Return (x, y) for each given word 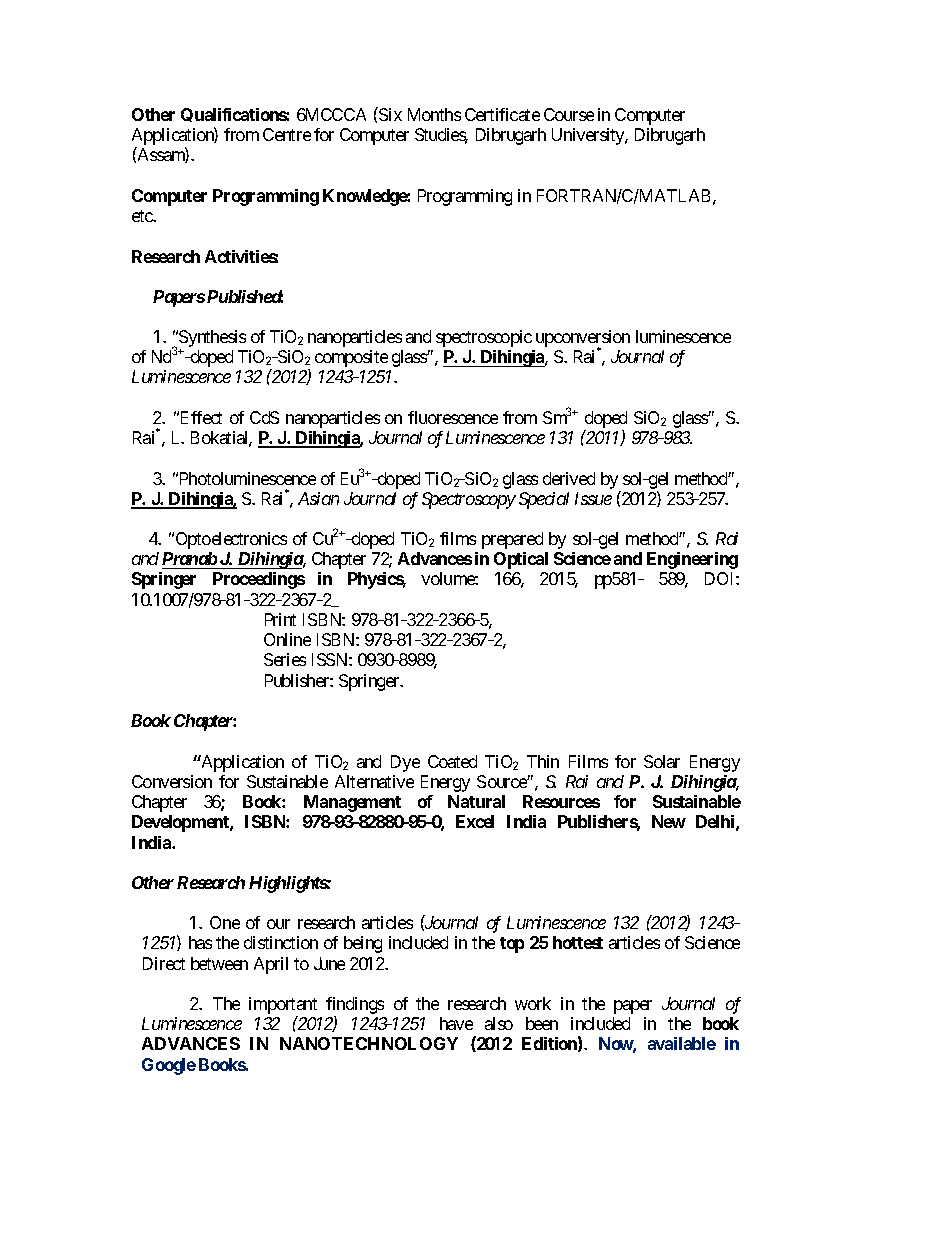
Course (569, 114)
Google (169, 1066)
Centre (287, 134)
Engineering (692, 560)
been (542, 1023)
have (456, 1023)
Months (434, 114)
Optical (521, 560)
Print (280, 619)
